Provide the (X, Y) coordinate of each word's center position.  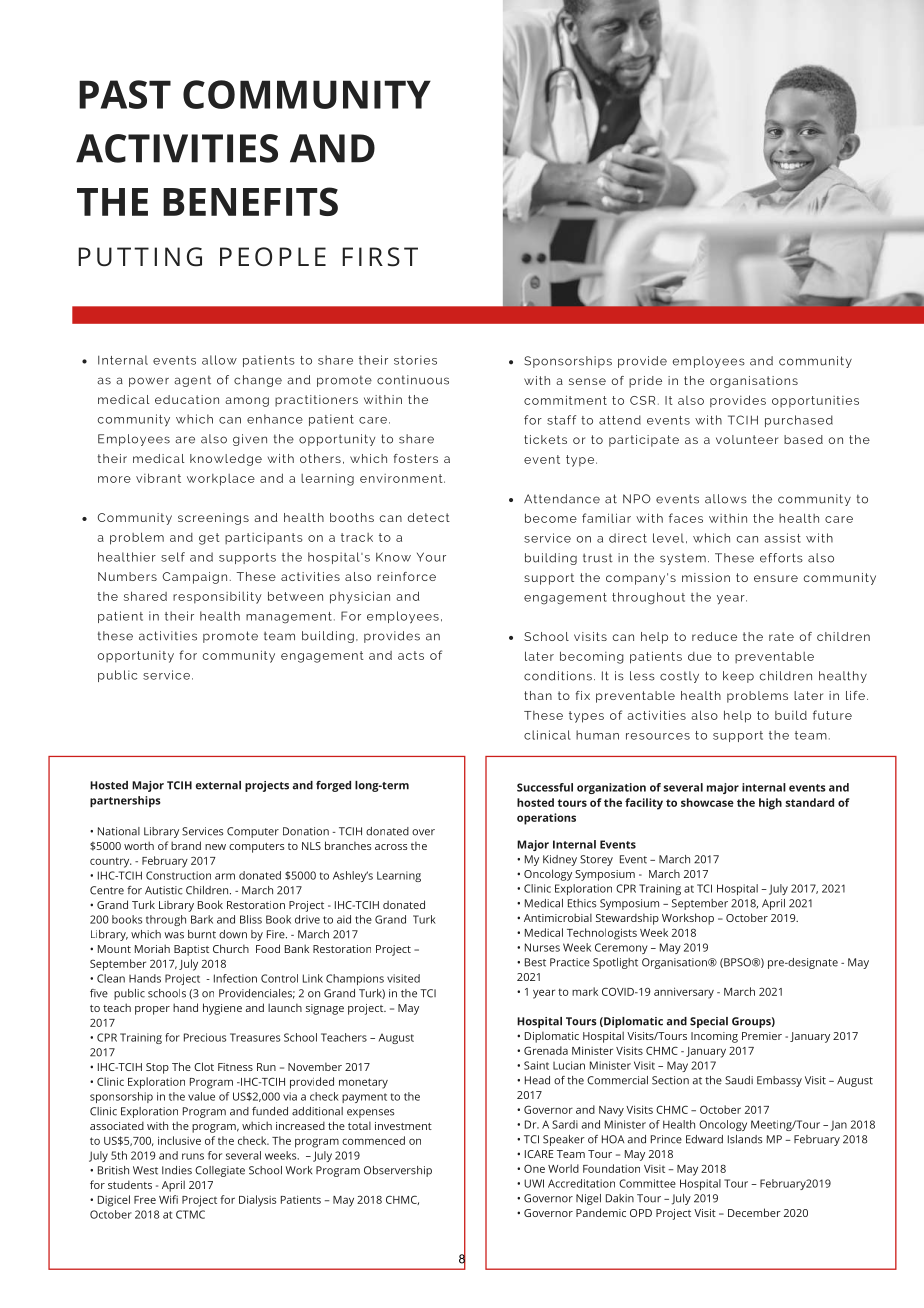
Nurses (542, 947)
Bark (202, 919)
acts (411, 655)
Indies (177, 1170)
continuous (413, 380)
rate (781, 636)
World (563, 1168)
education (187, 399)
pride (645, 382)
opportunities (815, 402)
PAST (125, 94)
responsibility (217, 597)
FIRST (380, 257)
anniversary (684, 993)
